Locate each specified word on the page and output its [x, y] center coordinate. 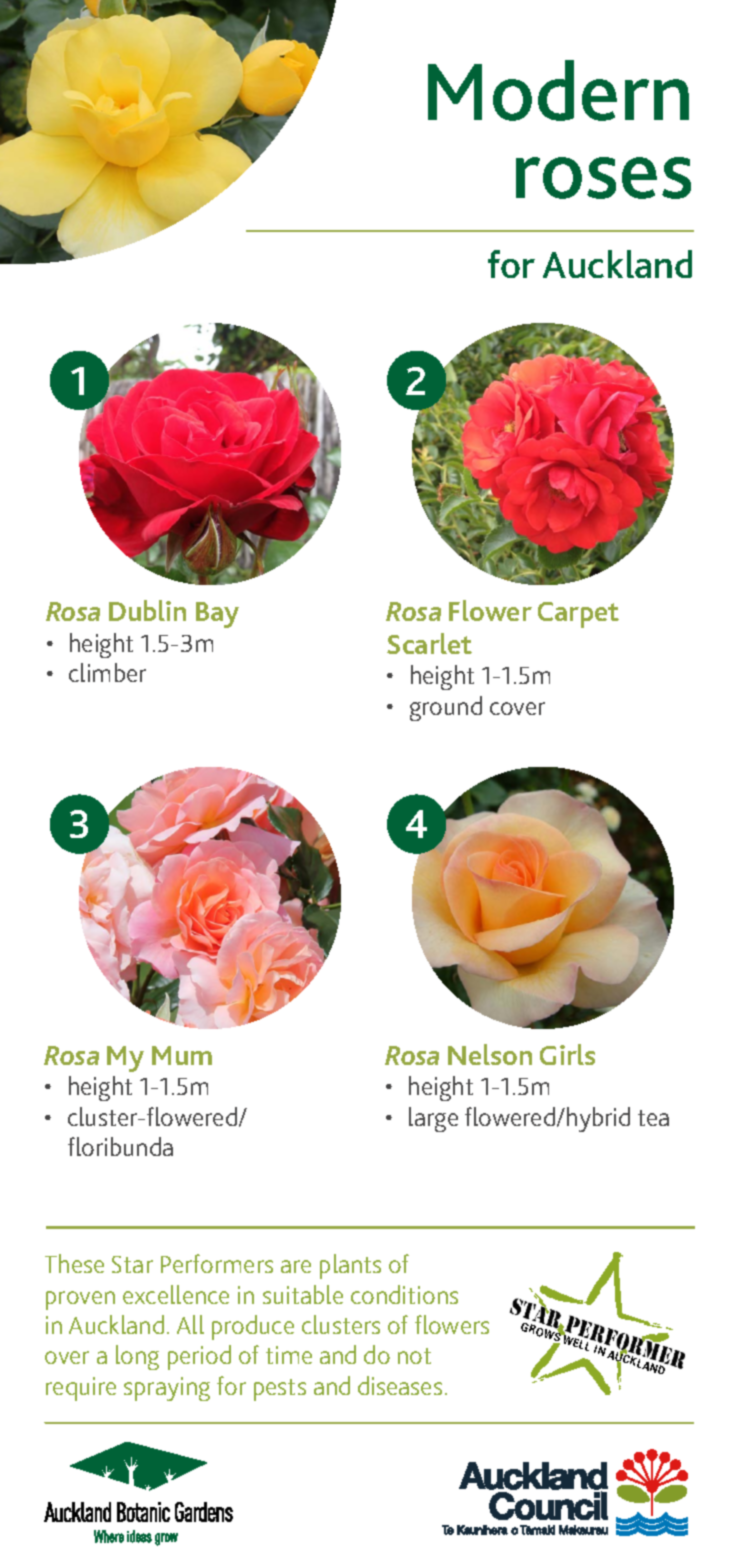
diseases [400, 1385]
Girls [567, 1054]
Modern [558, 90]
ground [446, 708]
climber [107, 672]
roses [603, 178]
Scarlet [429, 643]
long [137, 1357]
